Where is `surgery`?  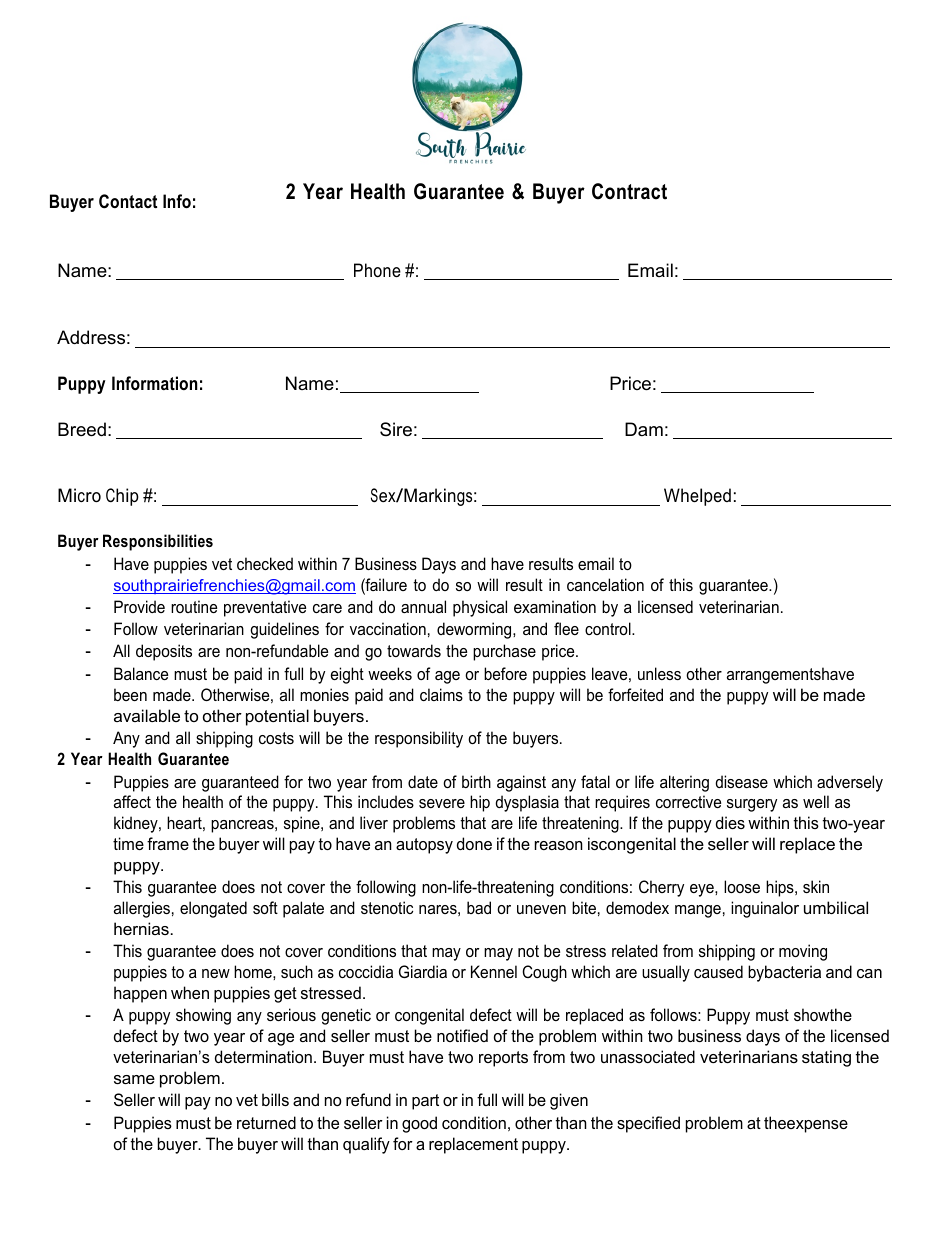 surgery is located at coordinates (752, 805).
